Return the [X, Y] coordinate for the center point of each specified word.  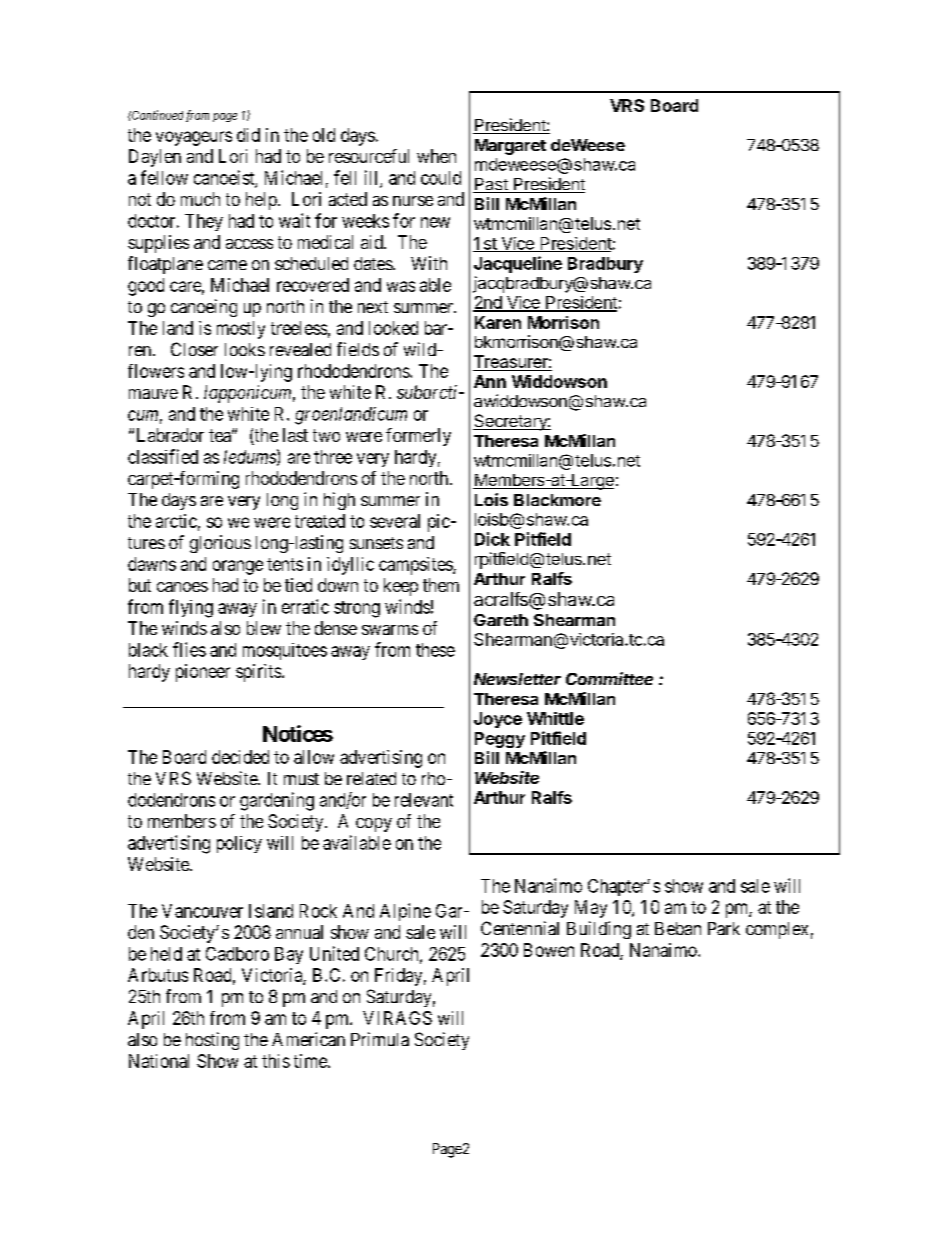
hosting [212, 1041]
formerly [418, 437]
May [591, 909]
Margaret [510, 147]
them [441, 585]
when [436, 156]
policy [239, 844]
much [200, 199]
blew [264, 628]
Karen [498, 322]
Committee [609, 678]
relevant [424, 800]
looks [245, 349]
